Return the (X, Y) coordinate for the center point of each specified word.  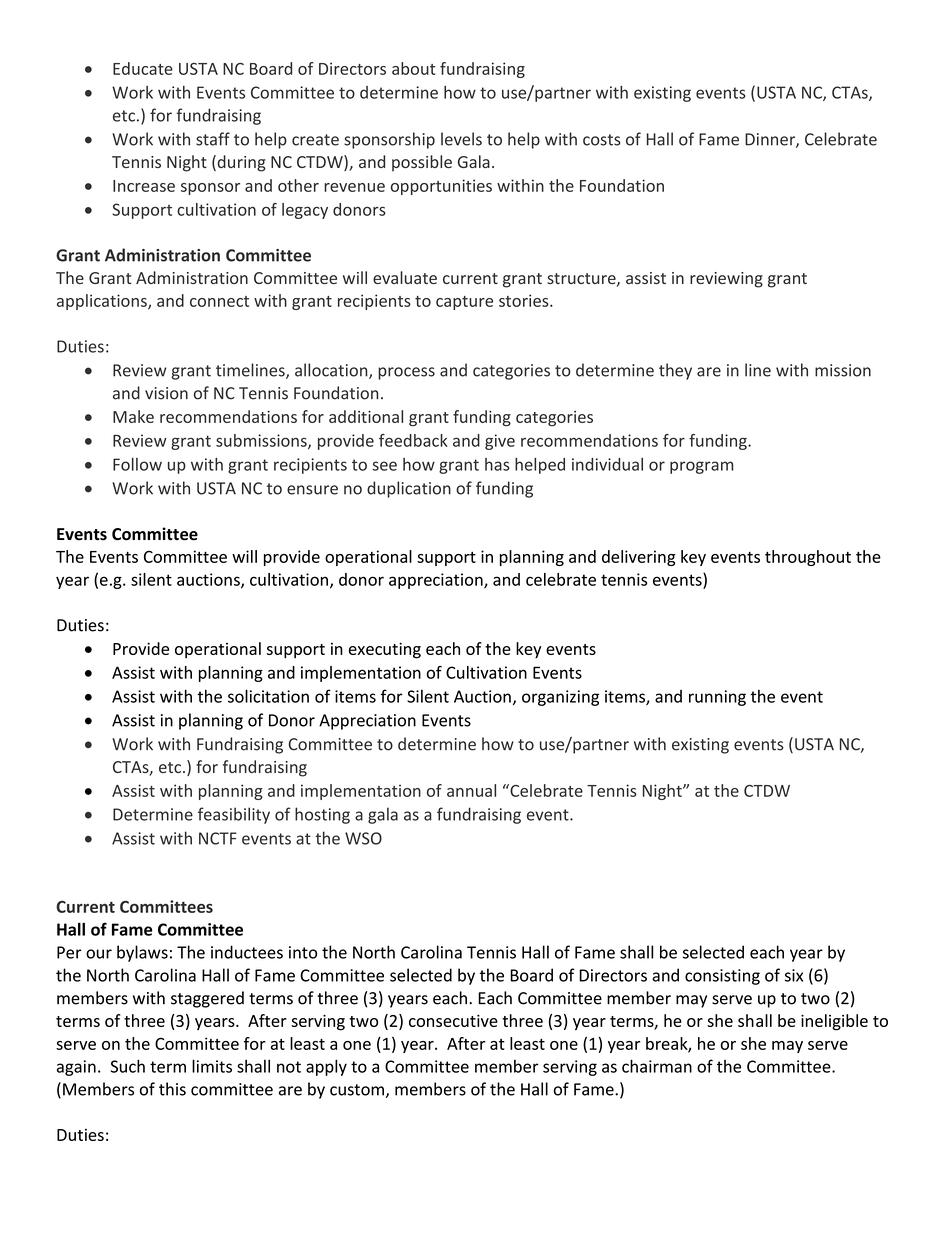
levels (461, 139)
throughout (808, 558)
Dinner (771, 140)
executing (385, 650)
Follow (137, 464)
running (717, 698)
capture (464, 303)
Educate (143, 68)
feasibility (234, 815)
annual (471, 790)
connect (219, 301)
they (675, 371)
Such (128, 1066)
